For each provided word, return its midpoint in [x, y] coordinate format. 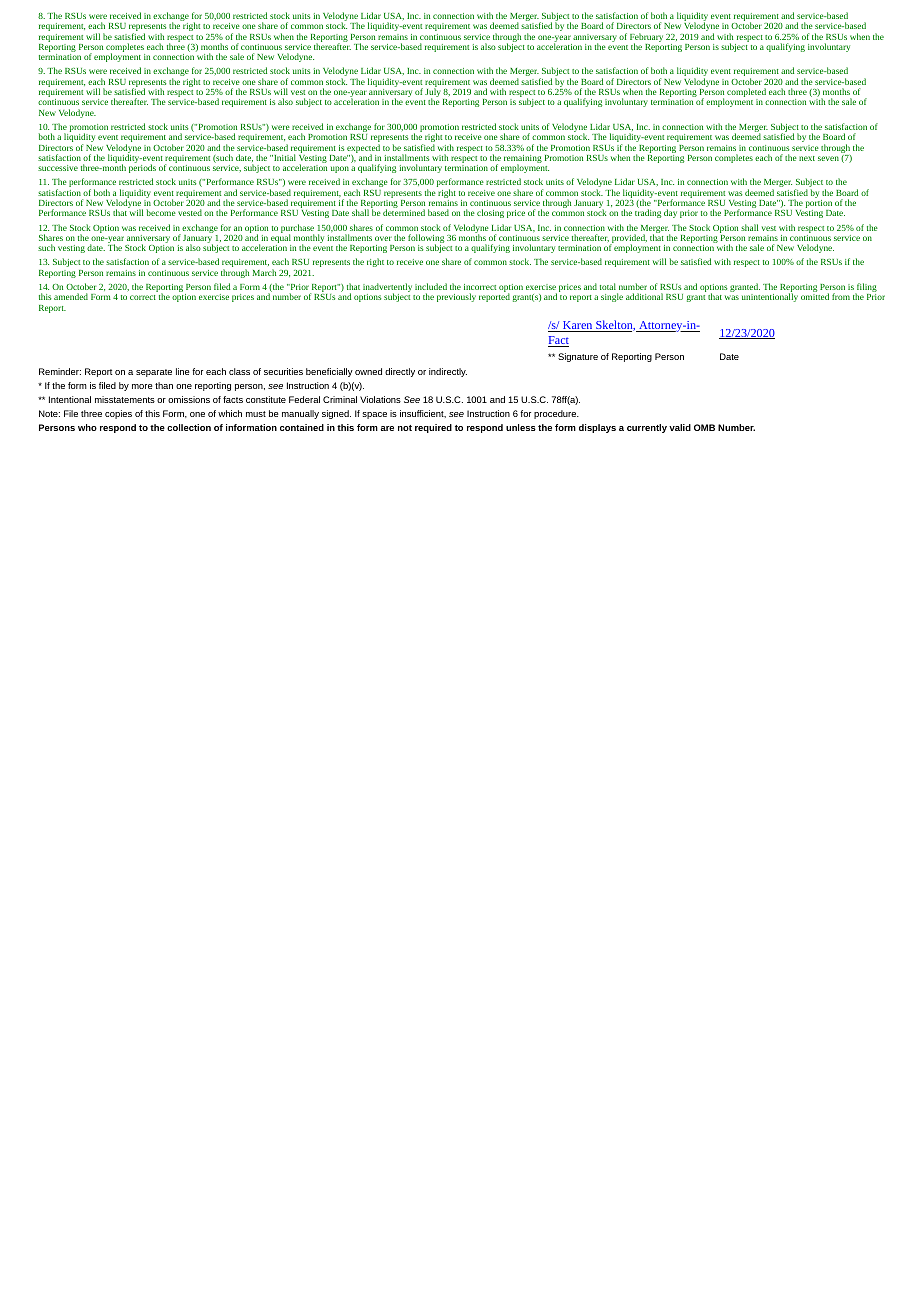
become [161, 212]
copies [118, 414]
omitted [815, 296]
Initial [284, 157]
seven [828, 158]
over [383, 238]
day [670, 213]
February [646, 39]
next [807, 158]
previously [456, 297]
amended [71, 296]
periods [142, 168]
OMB [704, 427]
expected [363, 150]
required [433, 428]
